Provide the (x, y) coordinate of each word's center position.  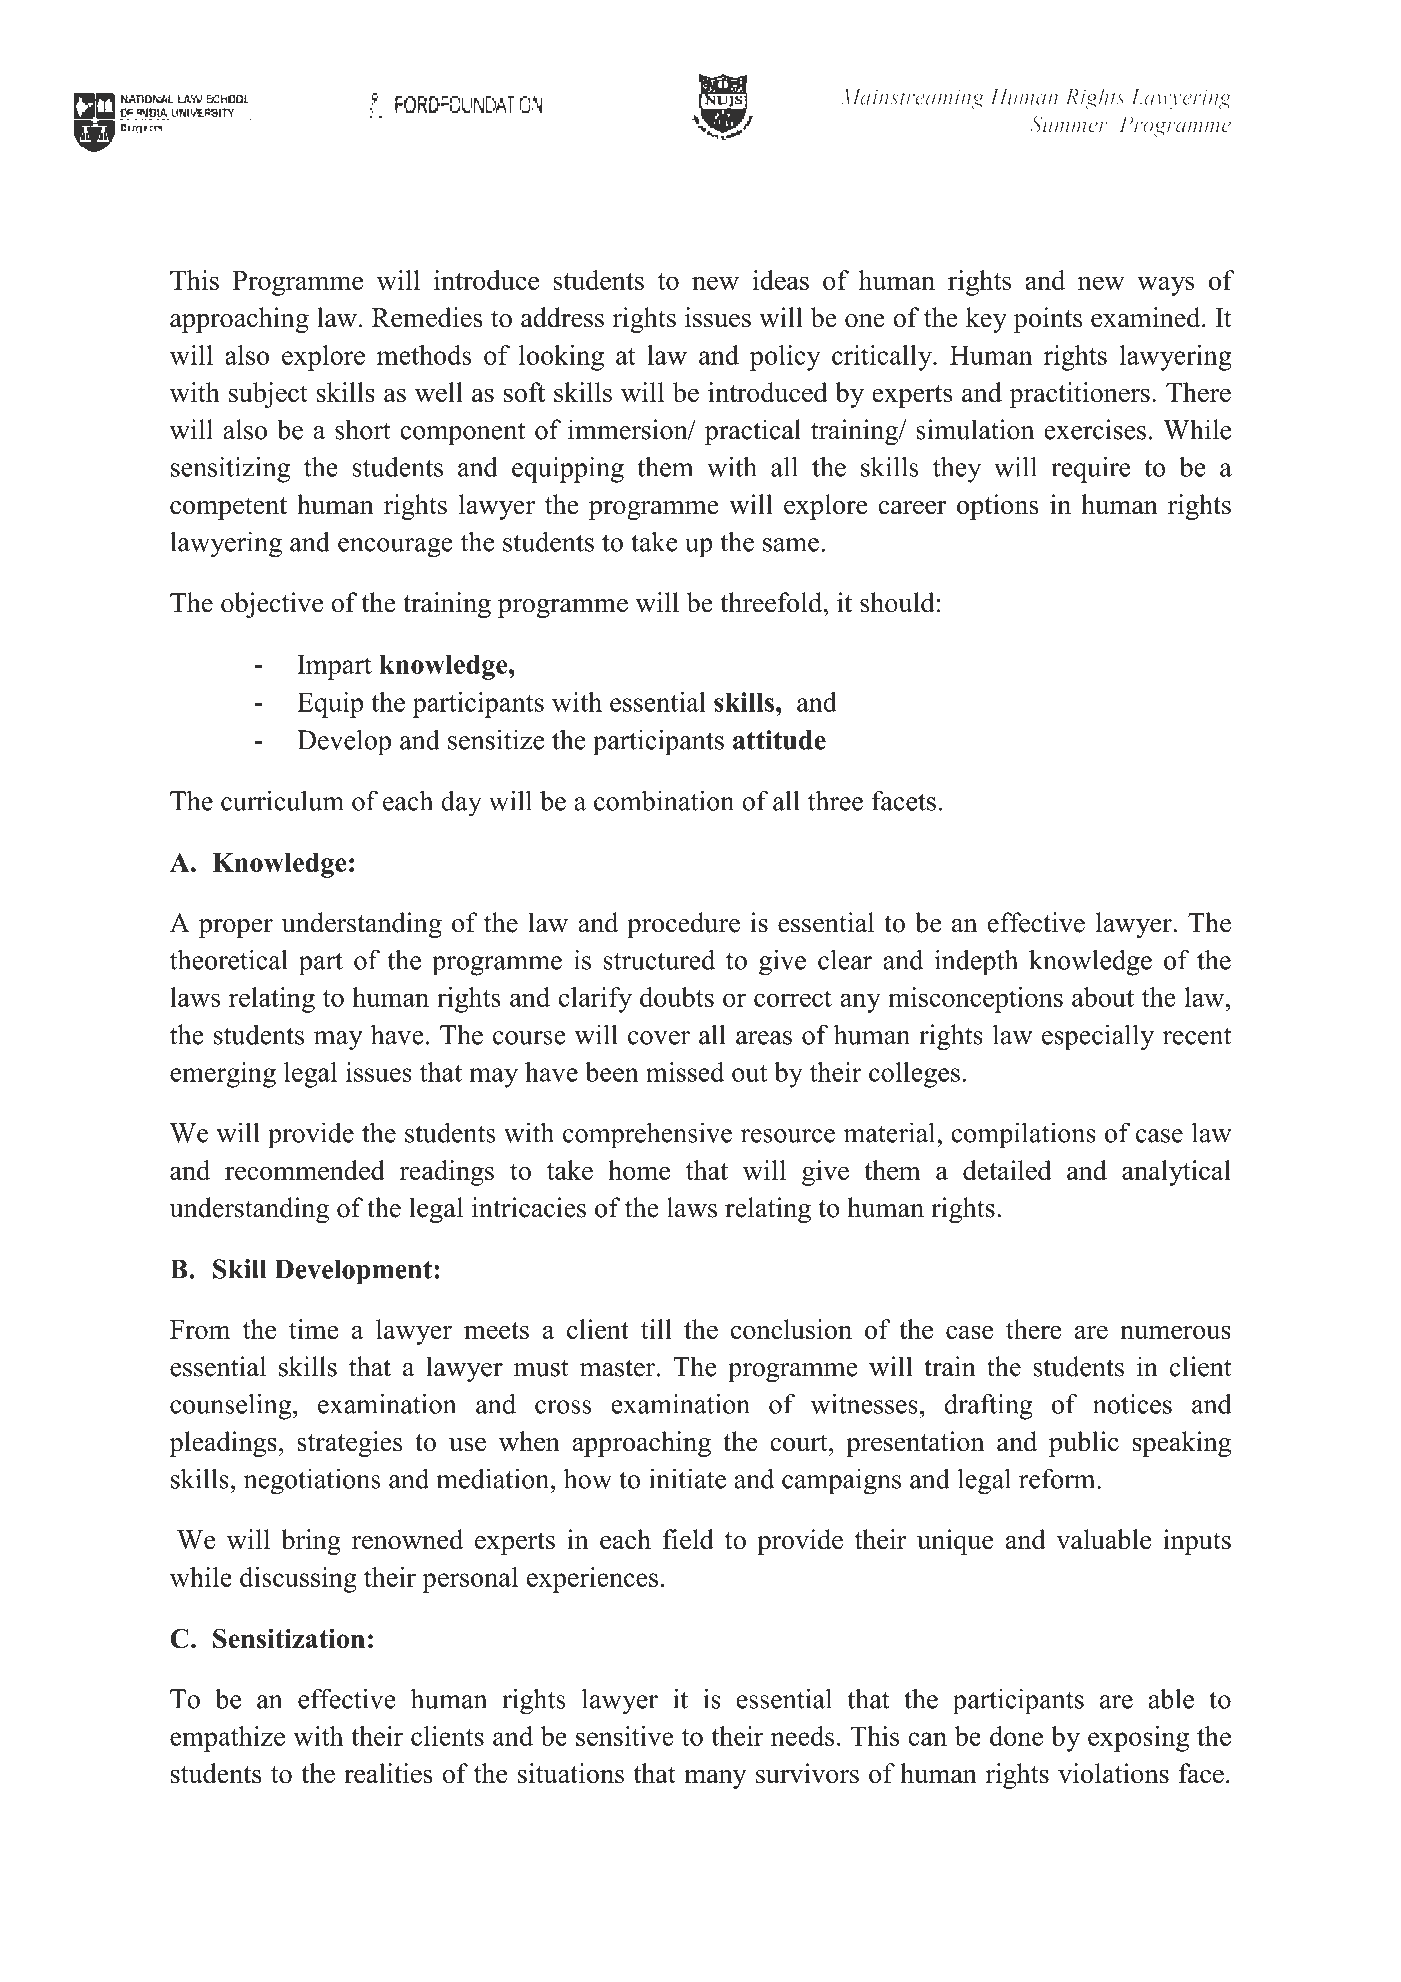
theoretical (229, 959)
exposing (1138, 1739)
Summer (1069, 124)
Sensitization (289, 1638)
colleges (914, 1075)
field (688, 1539)
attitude (779, 740)
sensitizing (230, 469)
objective (272, 605)
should (897, 602)
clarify (595, 1000)
